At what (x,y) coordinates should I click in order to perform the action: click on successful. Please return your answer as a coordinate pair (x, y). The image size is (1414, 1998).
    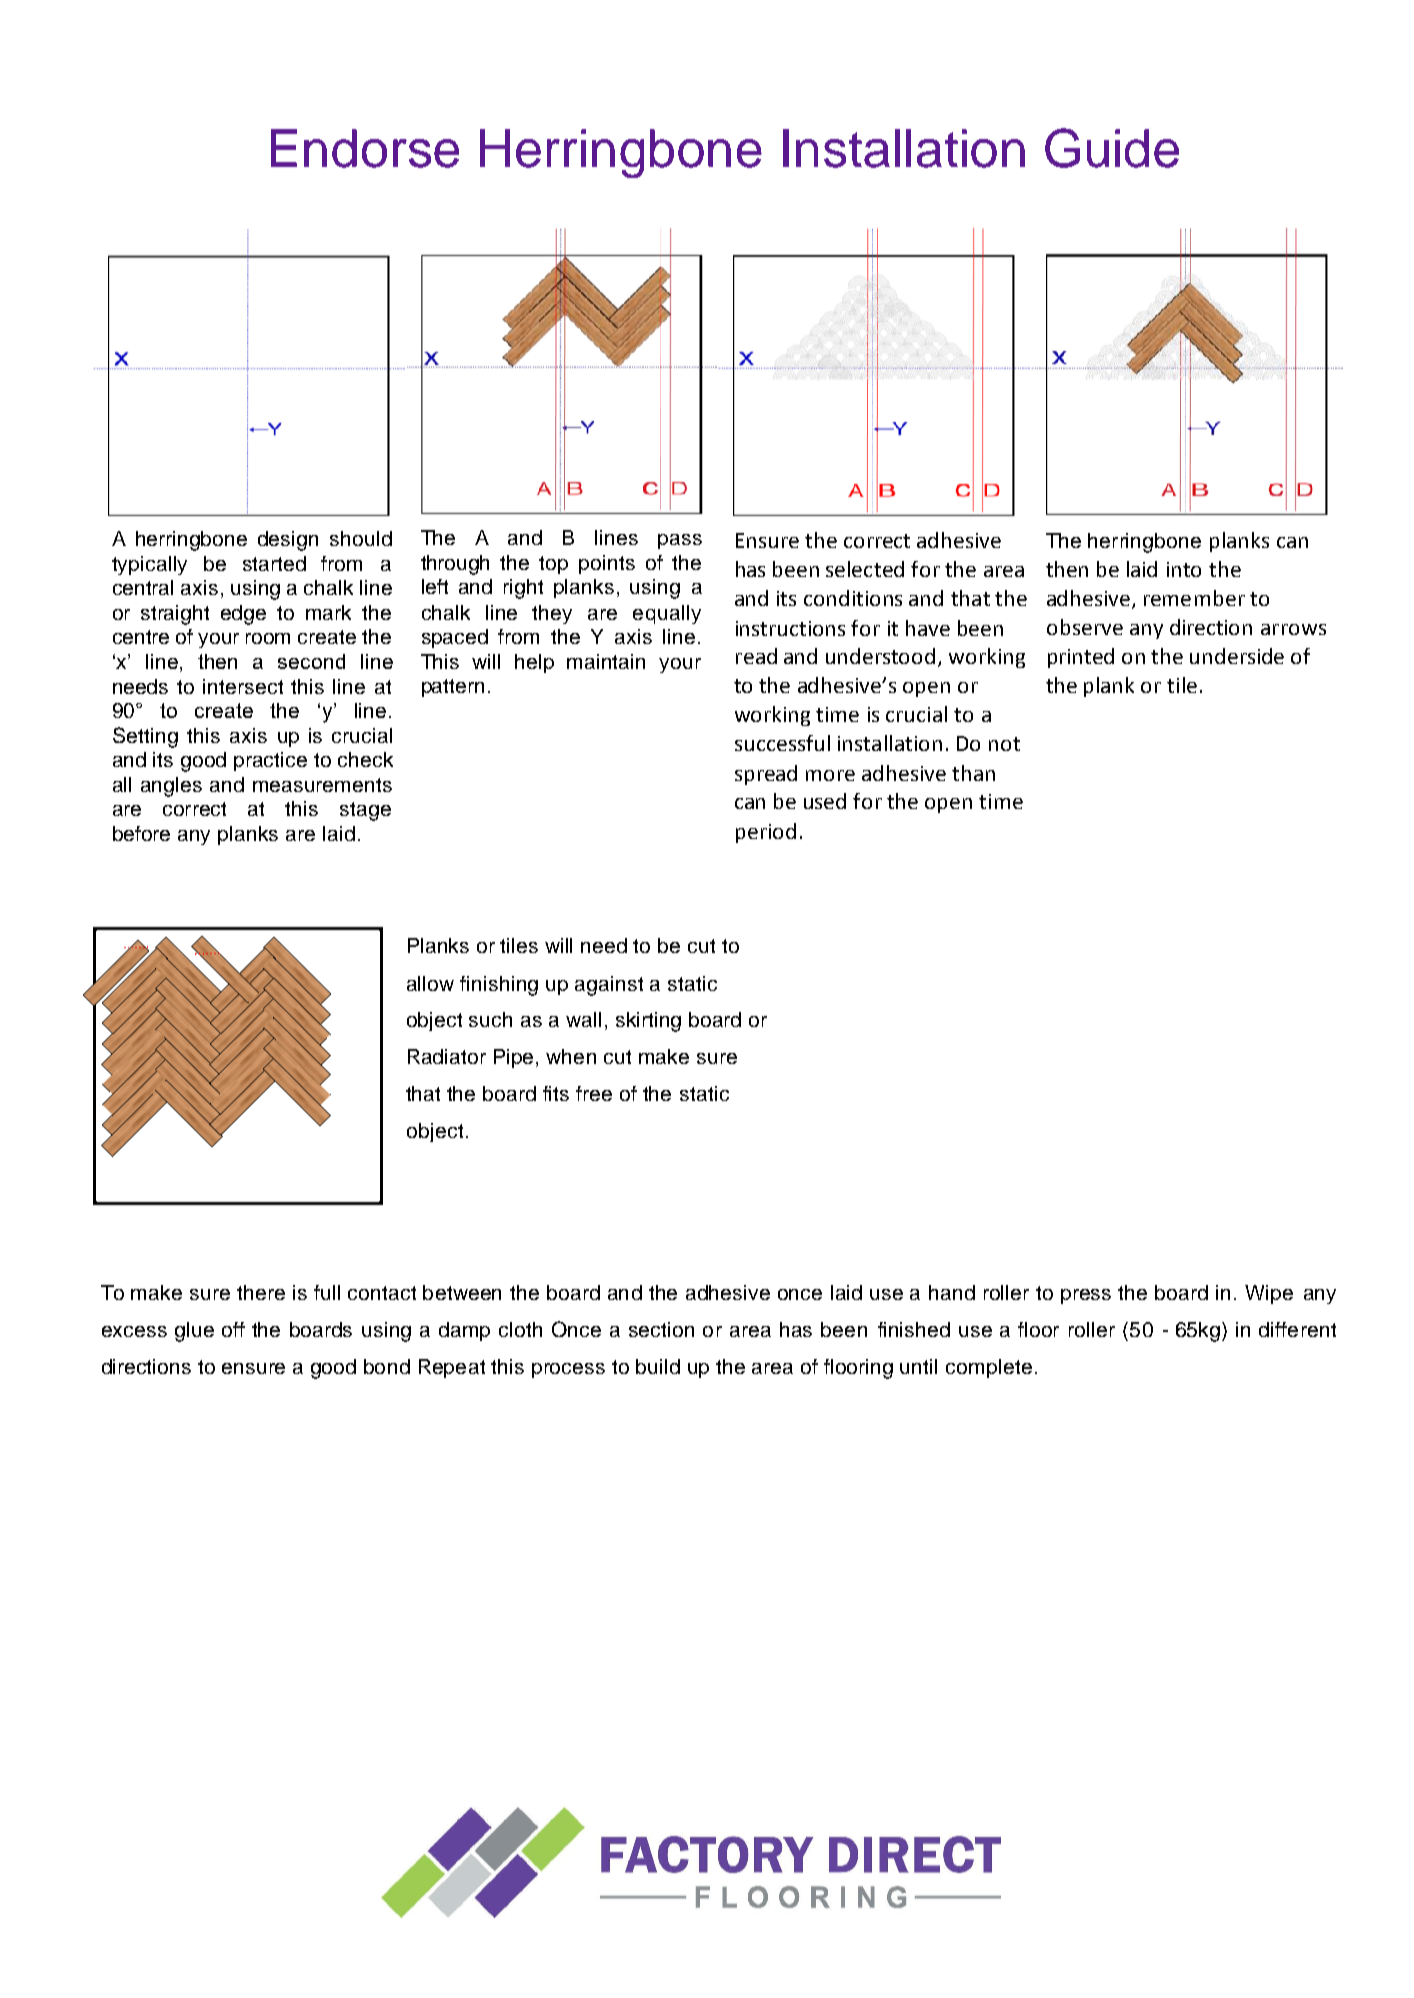
    Looking at the image, I should click on (782, 743).
